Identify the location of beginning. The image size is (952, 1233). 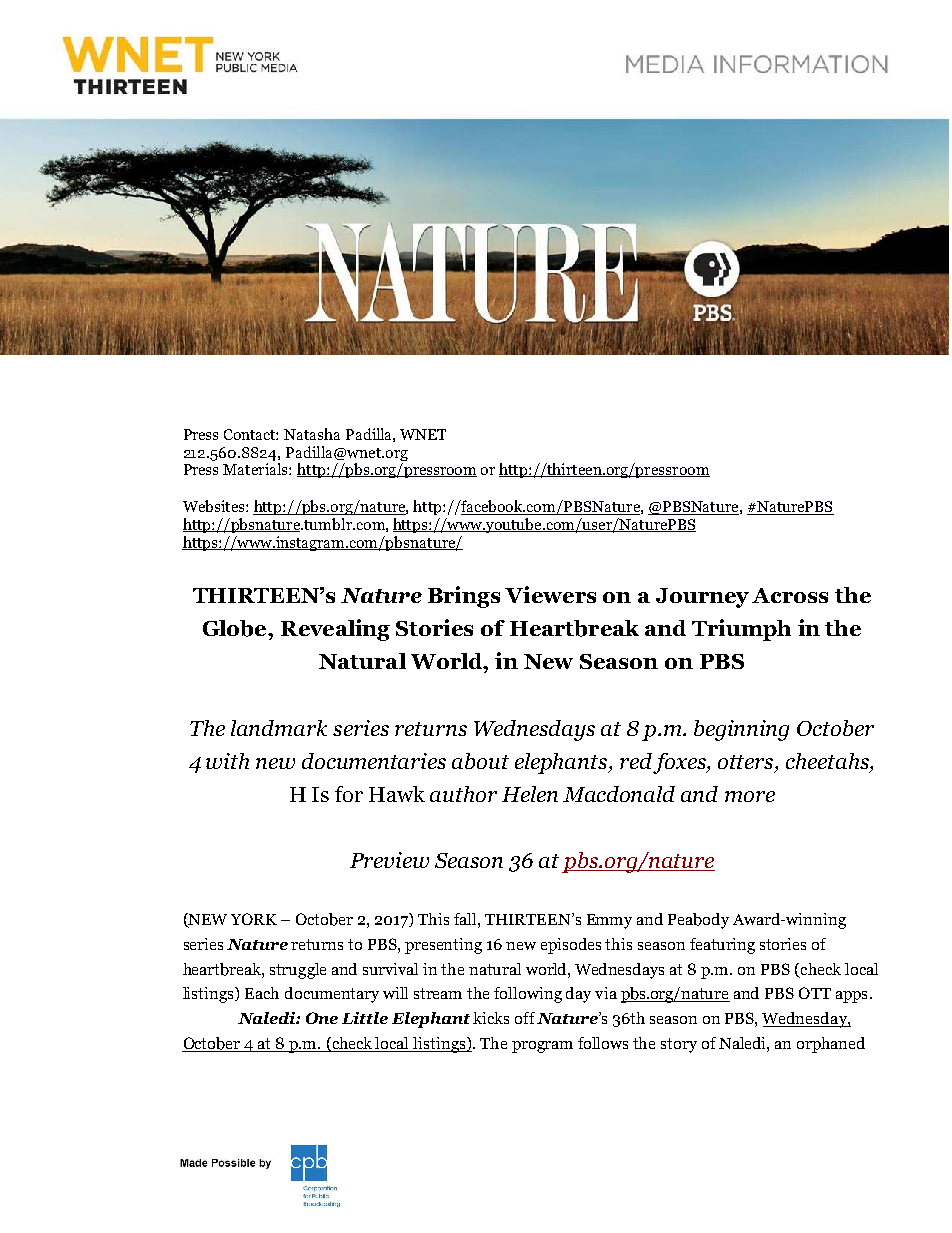
(741, 730).
